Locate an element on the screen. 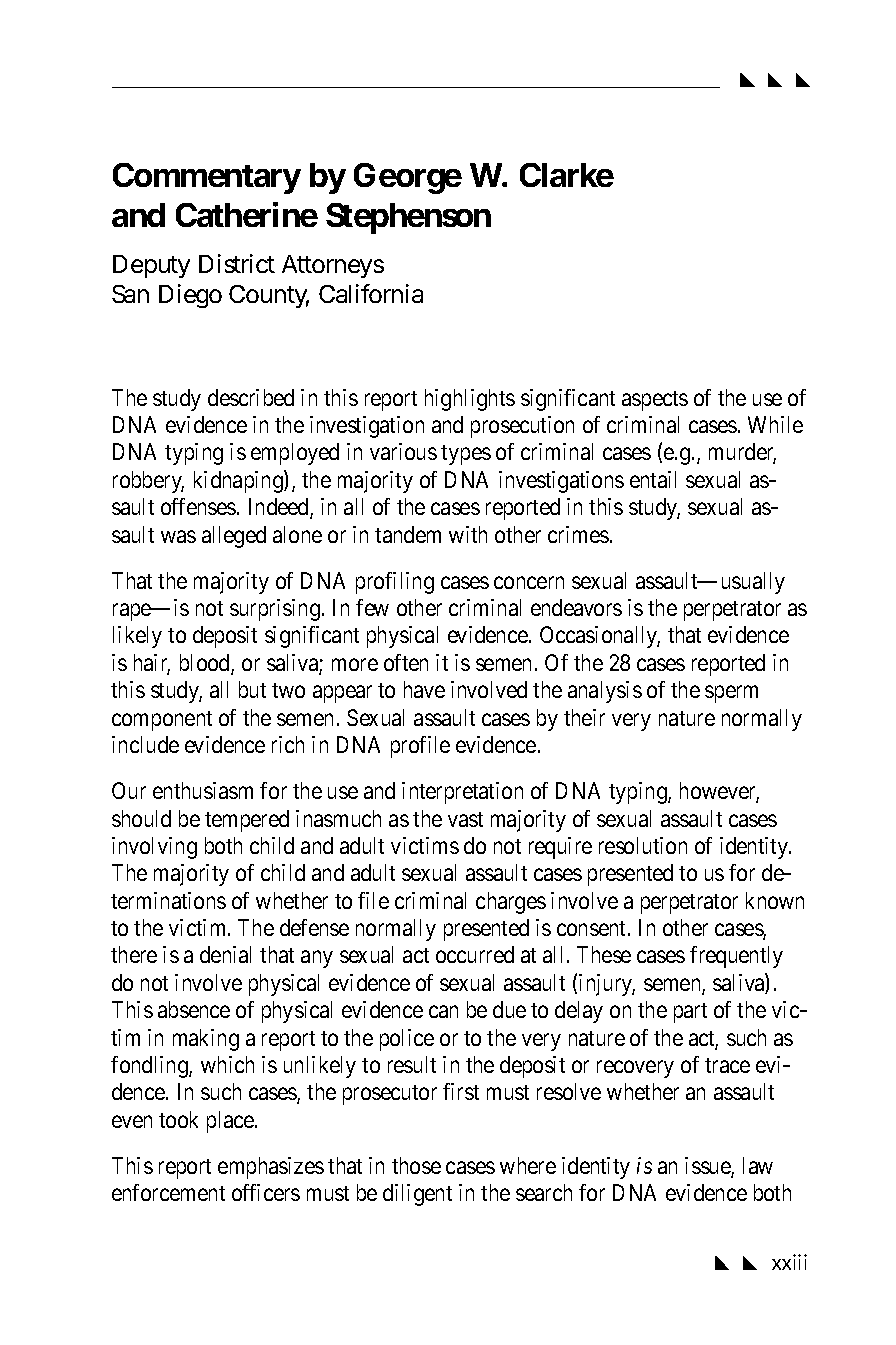 The height and width of the screenshot is (1345, 896). enforcement is located at coordinates (168, 1192).
